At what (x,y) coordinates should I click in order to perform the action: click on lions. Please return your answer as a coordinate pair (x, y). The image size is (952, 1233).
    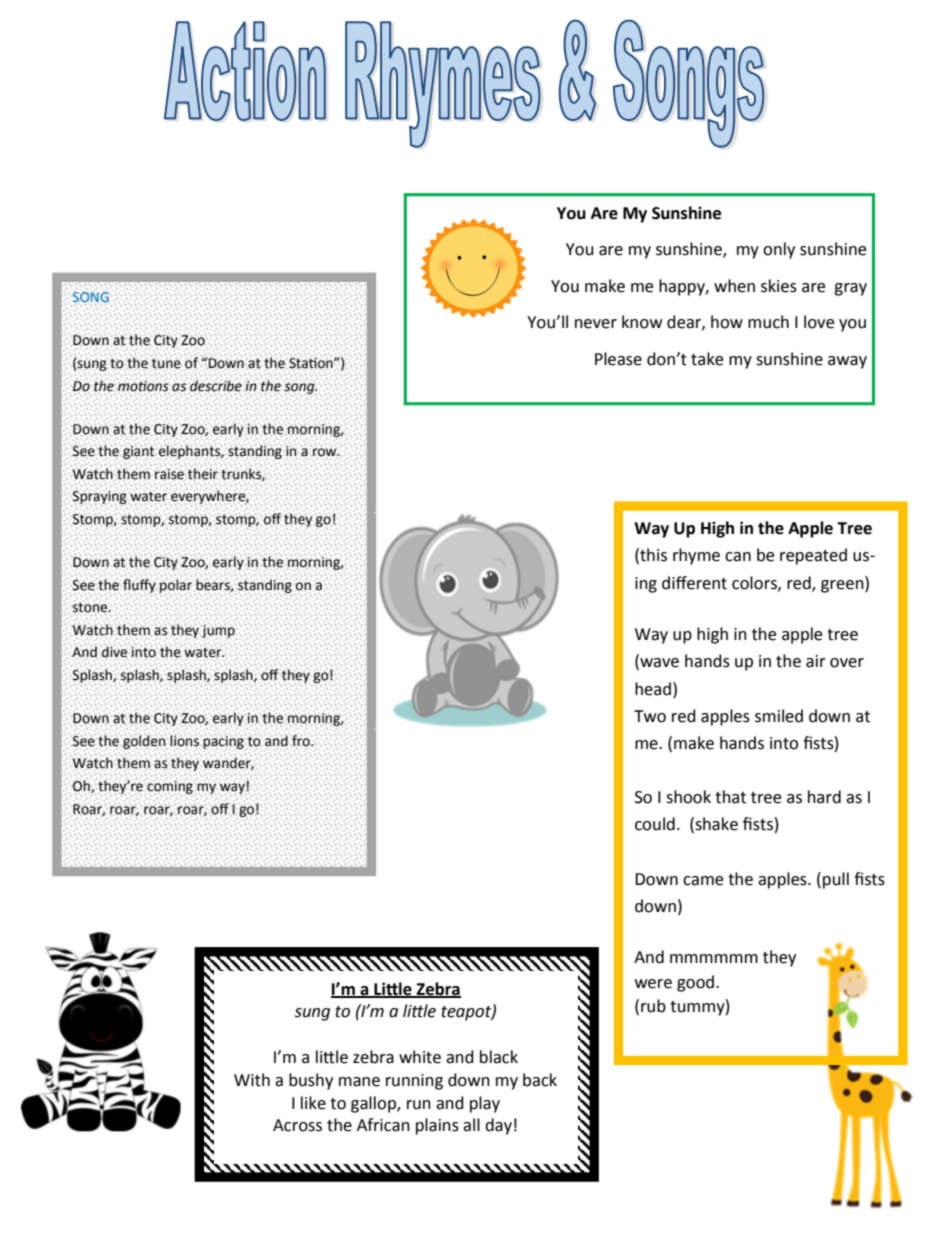
    Looking at the image, I should click on (184, 741).
